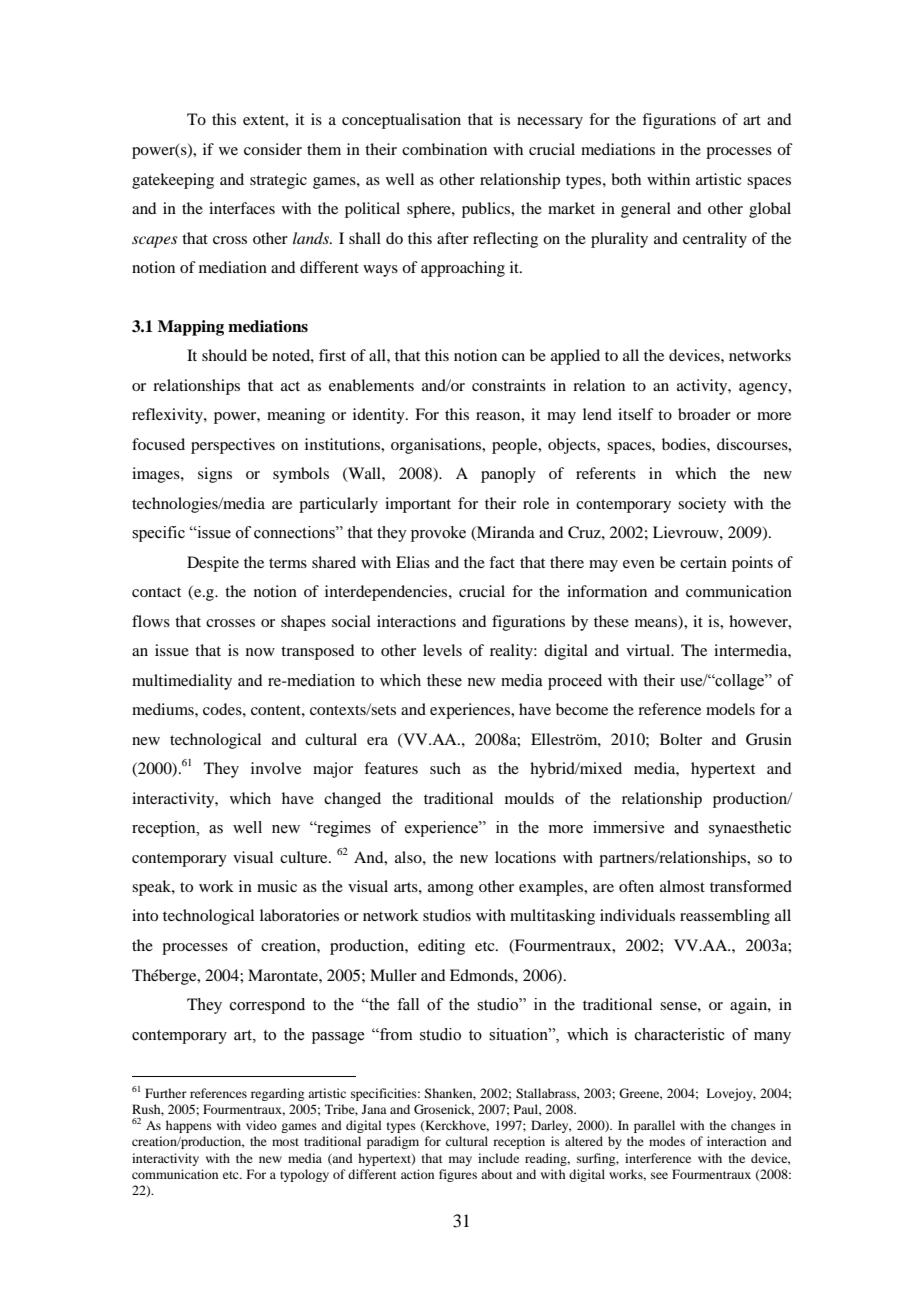 This screenshot has height=1308, width=924. I want to click on involve, so click(276, 768).
